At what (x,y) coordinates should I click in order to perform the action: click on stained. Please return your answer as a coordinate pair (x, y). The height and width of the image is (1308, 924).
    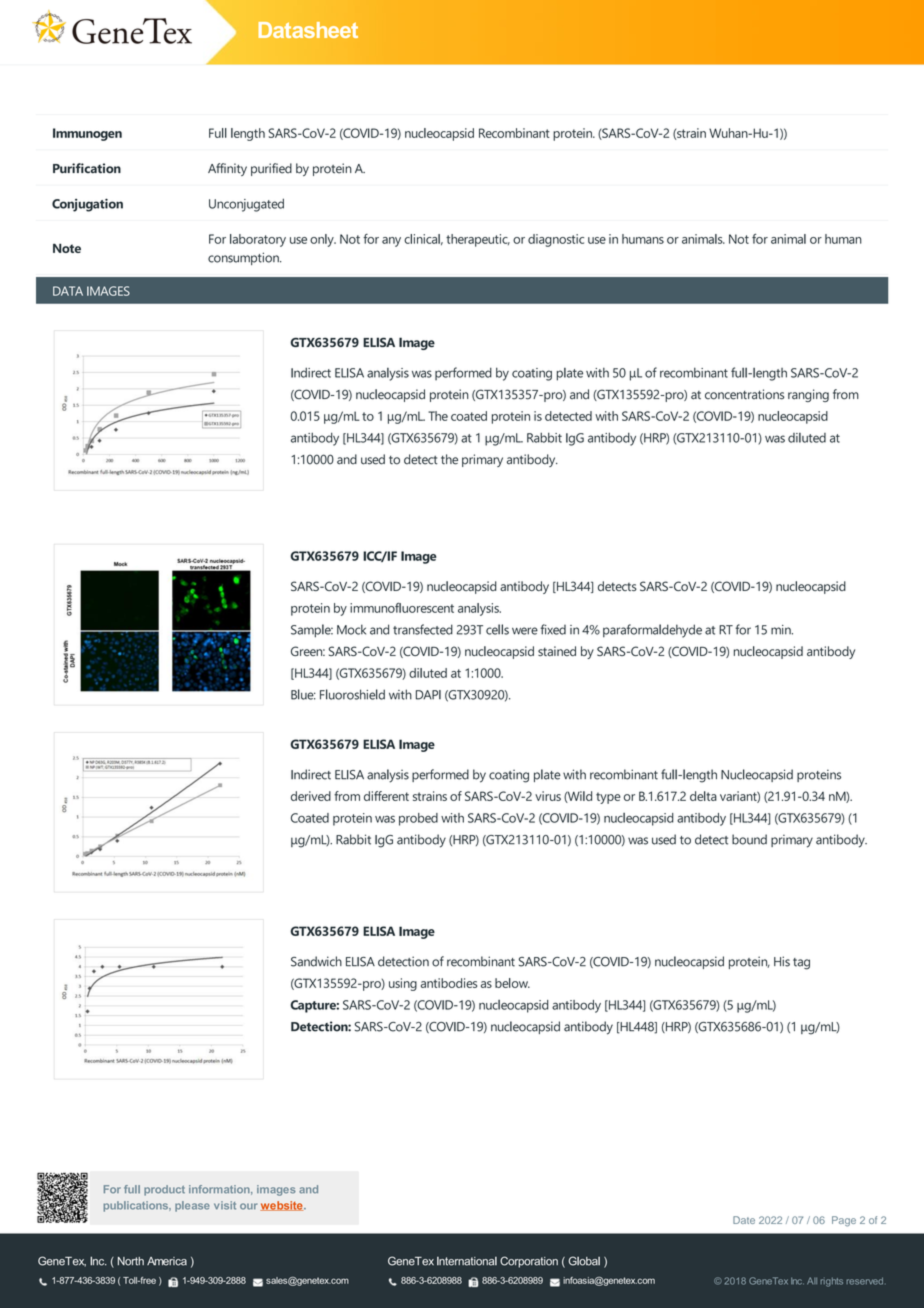
    Looking at the image, I should click on (557, 651).
